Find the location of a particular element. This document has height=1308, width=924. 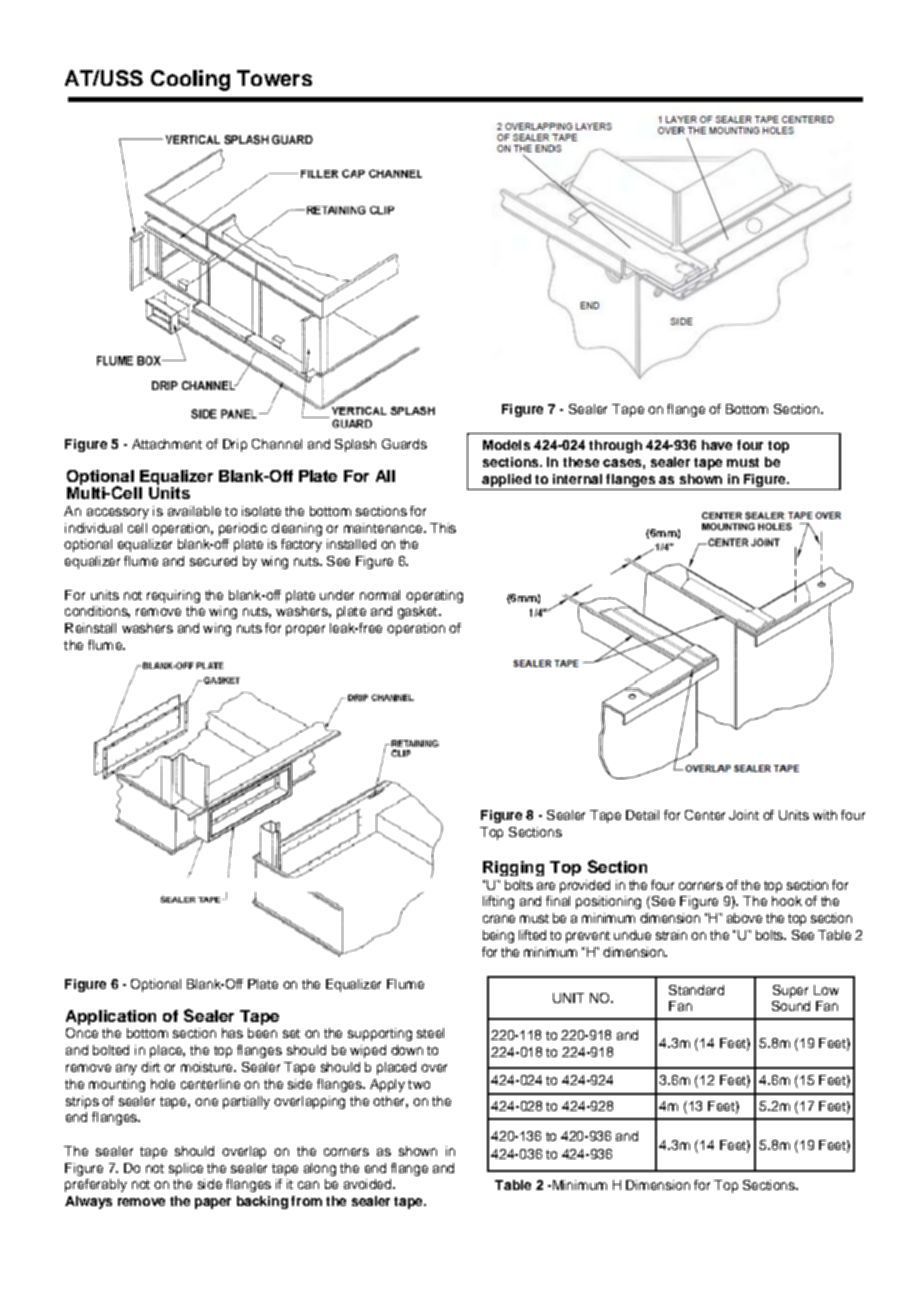

applied is located at coordinates (506, 480).
